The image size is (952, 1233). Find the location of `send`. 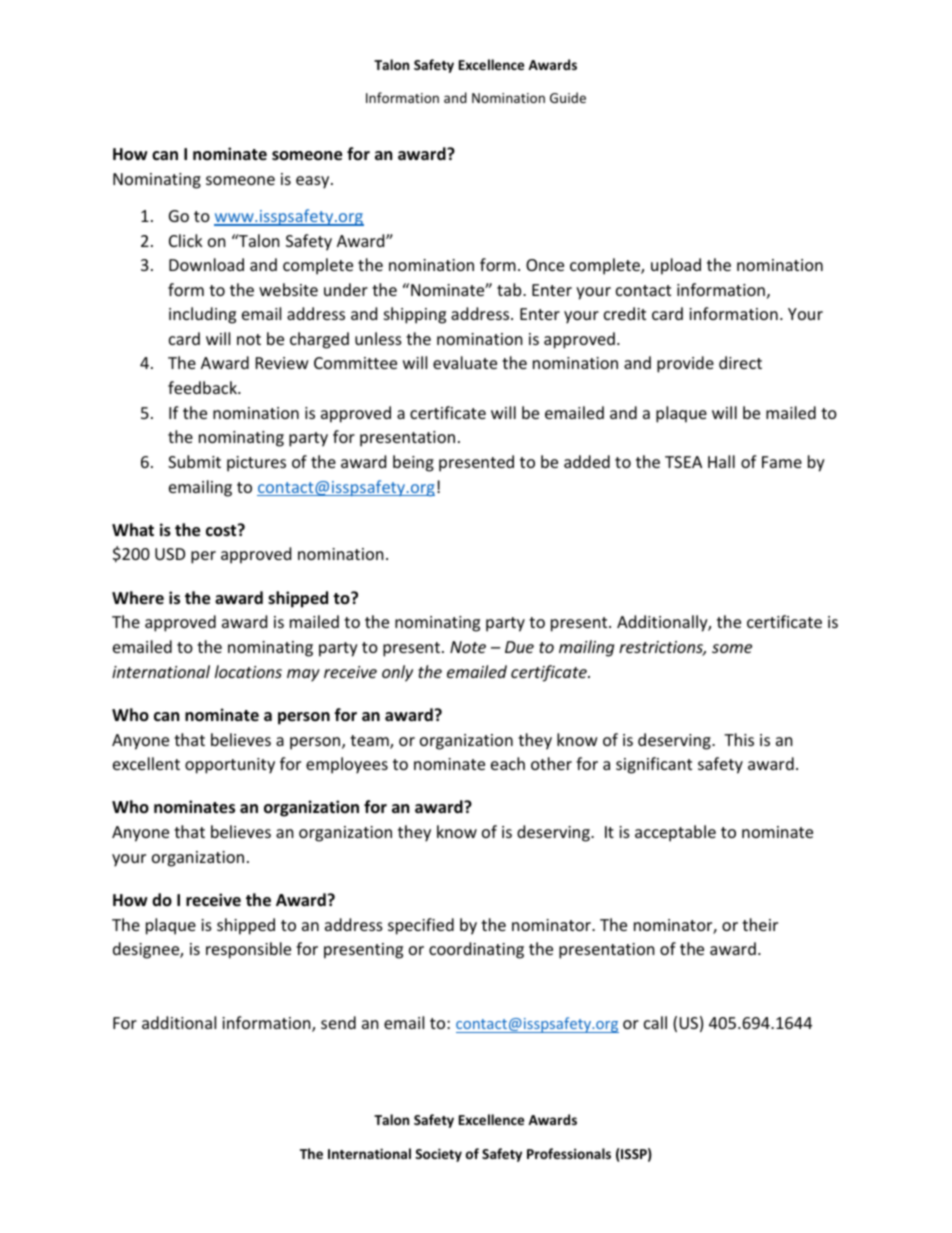

send is located at coordinates (338, 1022).
